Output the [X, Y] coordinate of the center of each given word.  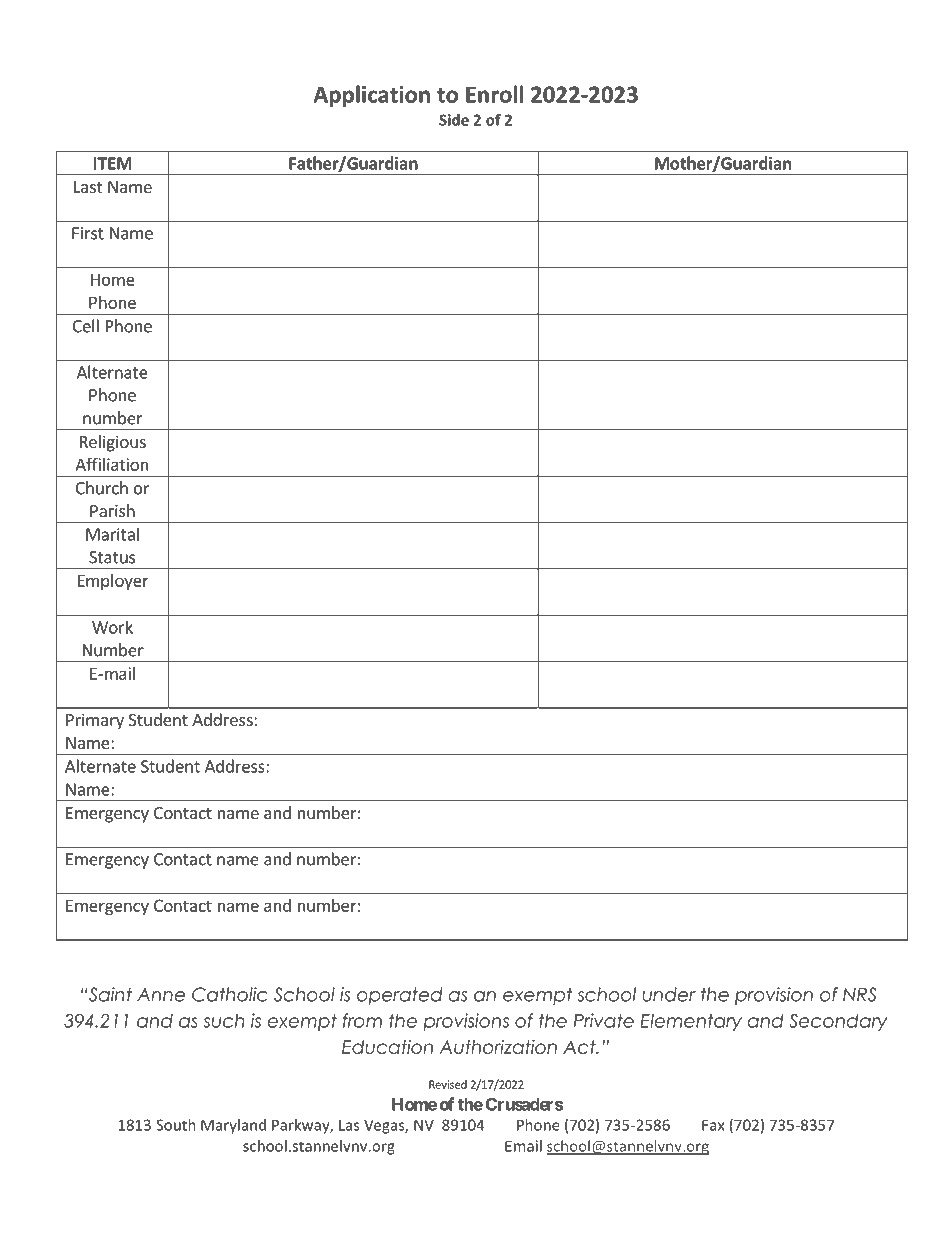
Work [112, 627]
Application [371, 96]
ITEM [113, 163]
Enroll [494, 94]
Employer [113, 582]
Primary [95, 721]
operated [400, 996]
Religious [113, 443]
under [669, 994]
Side [454, 120]
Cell [86, 326]
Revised [448, 1084]
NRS [859, 994]
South [176, 1125]
